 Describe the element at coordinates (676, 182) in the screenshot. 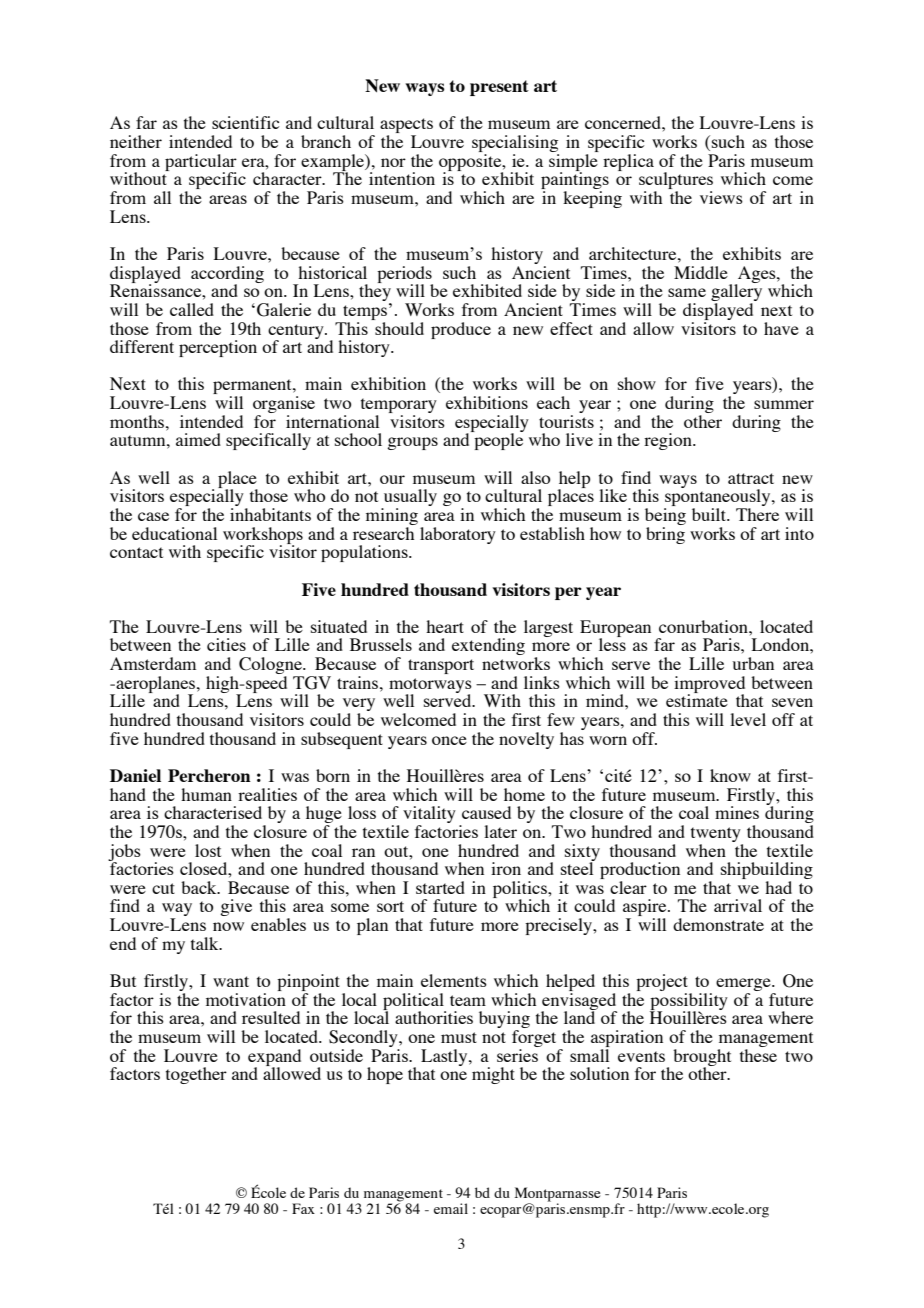

I see `sculptures` at that location.
